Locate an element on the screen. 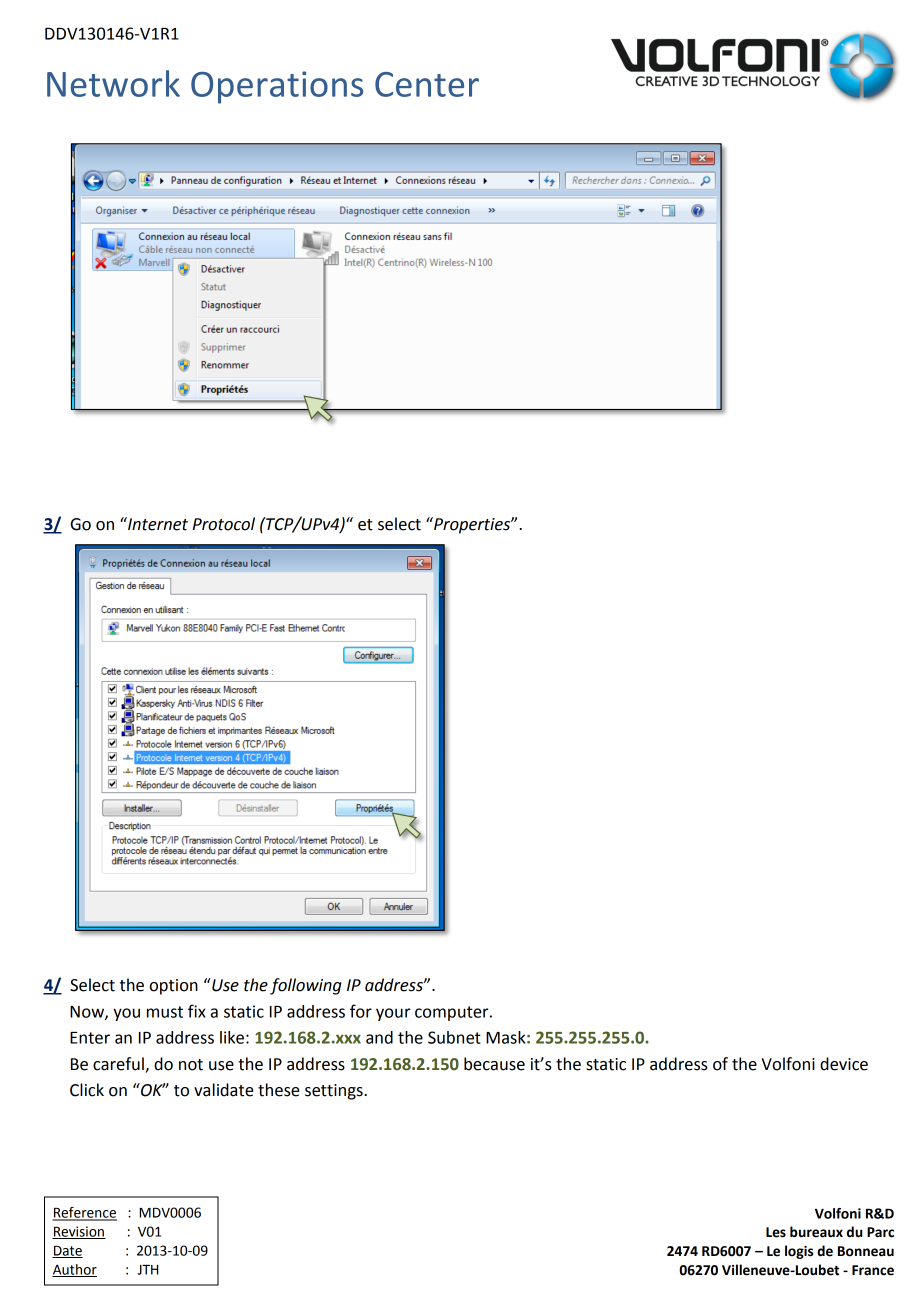 This screenshot has height=1308, width=924. JTH is located at coordinates (147, 1270).
